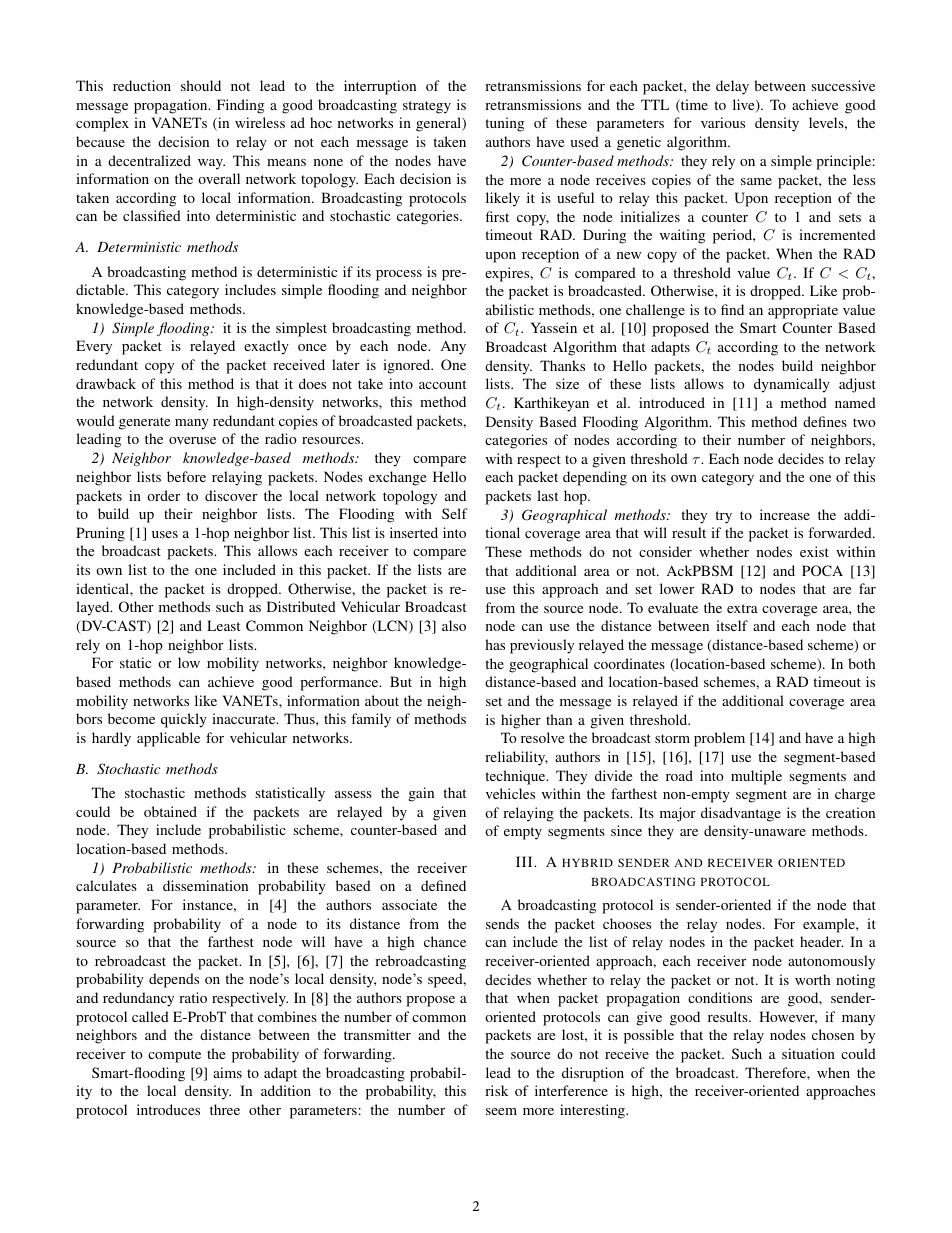 This screenshot has height=1233, width=952. I want to click on Least, so click(223, 625).
